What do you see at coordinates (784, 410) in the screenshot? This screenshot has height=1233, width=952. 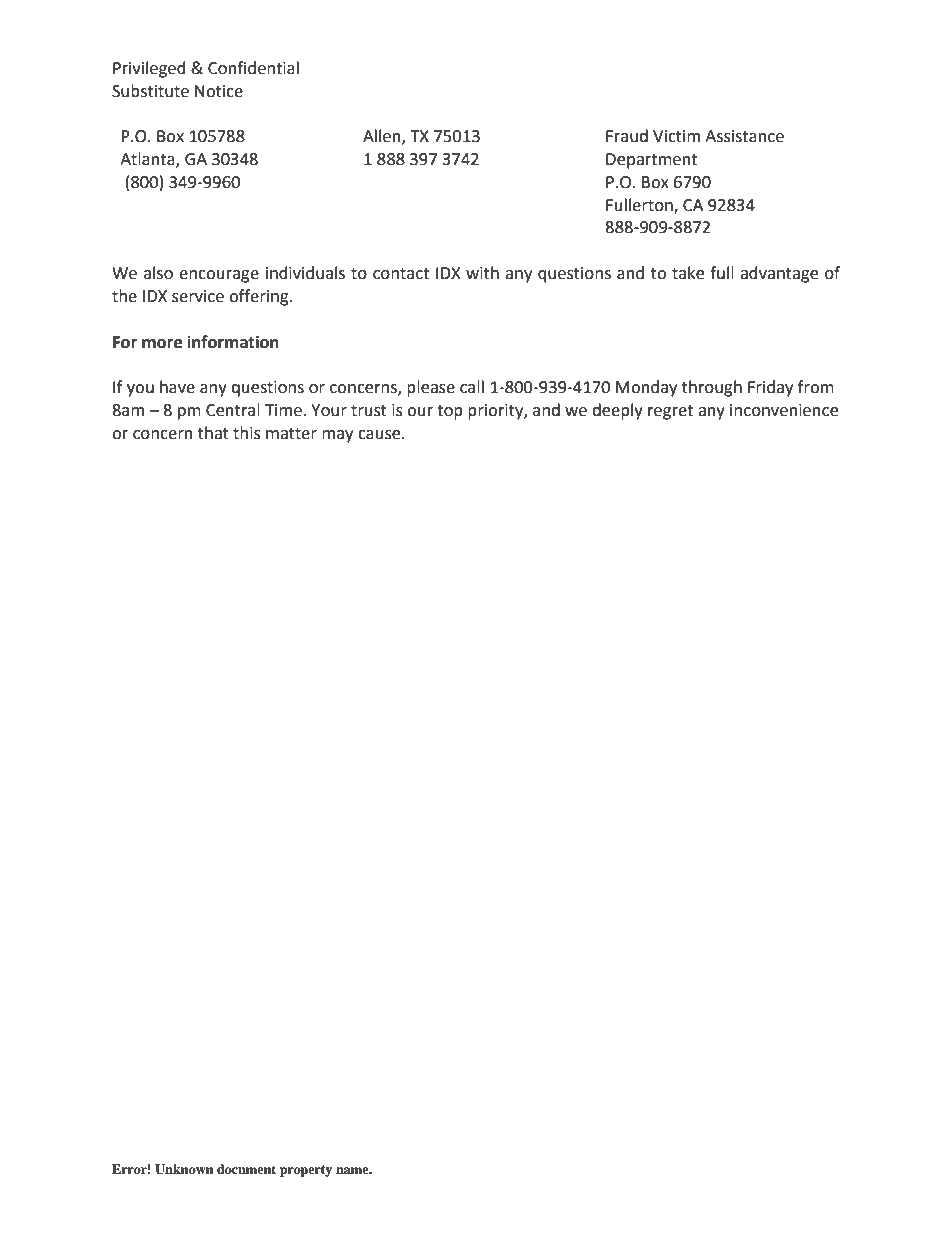 I see `inconvenience` at bounding box center [784, 410].
